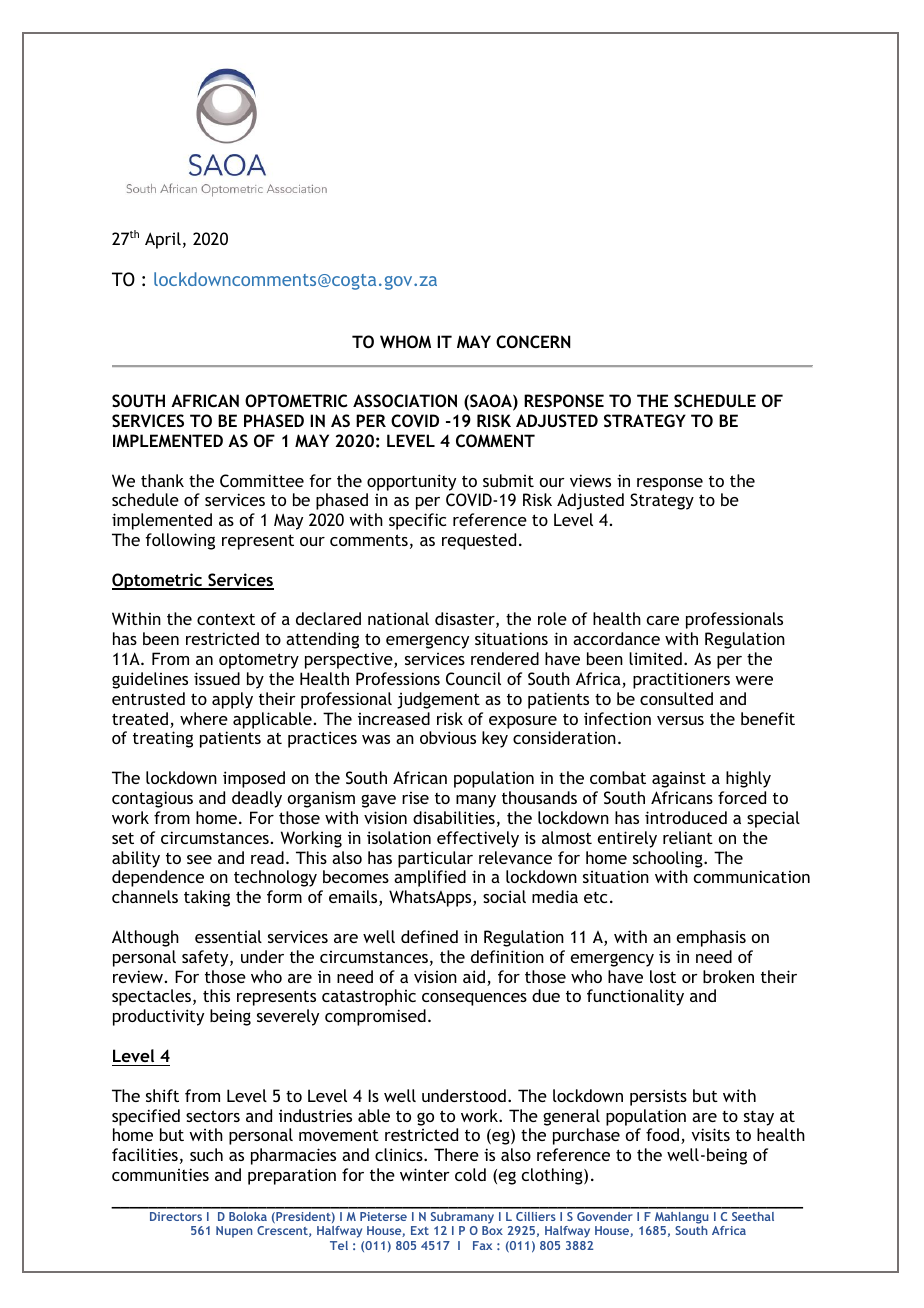  What do you see at coordinates (533, 341) in the image?
I see `CONCERN` at bounding box center [533, 341].
